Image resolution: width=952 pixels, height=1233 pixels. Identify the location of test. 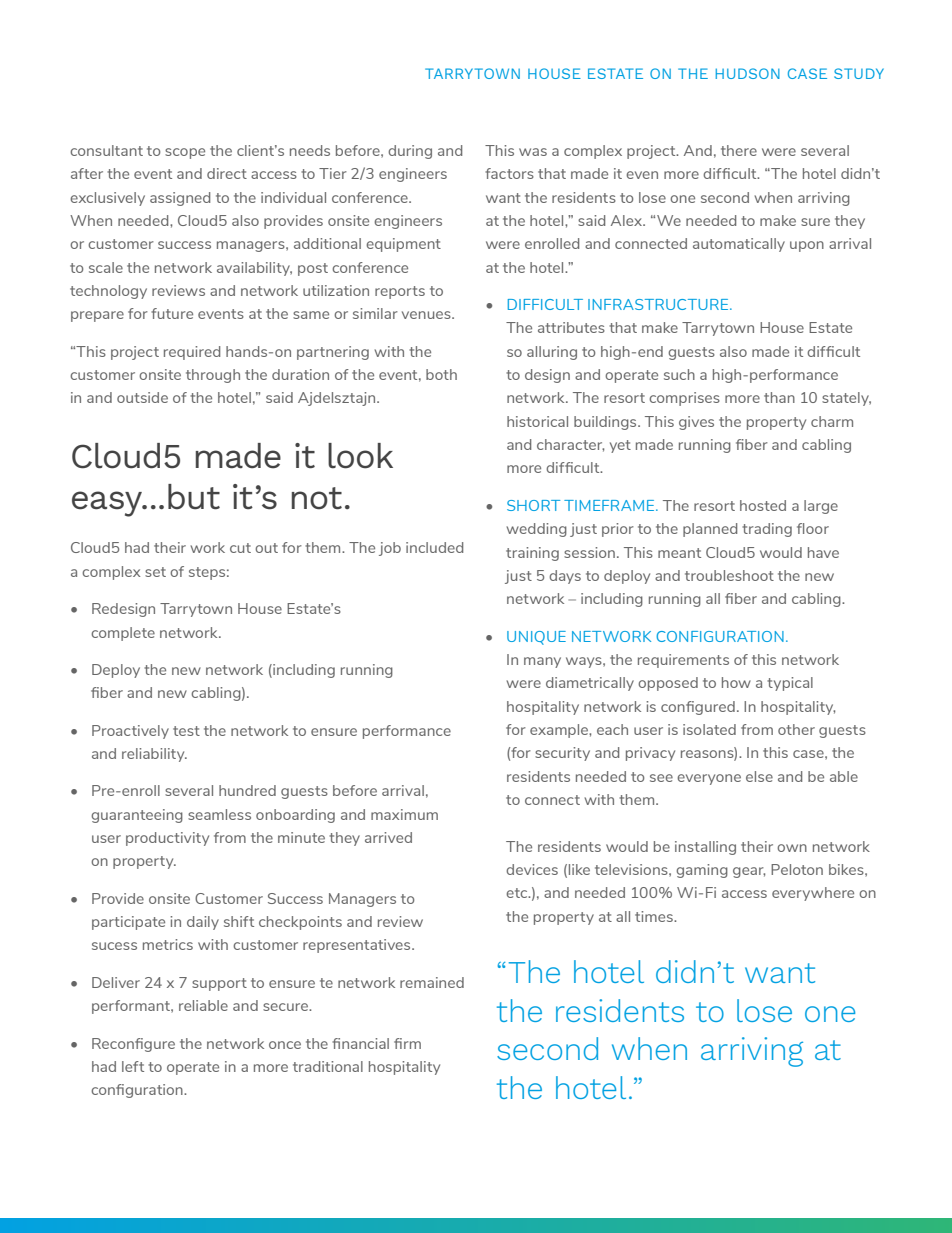
(186, 731).
